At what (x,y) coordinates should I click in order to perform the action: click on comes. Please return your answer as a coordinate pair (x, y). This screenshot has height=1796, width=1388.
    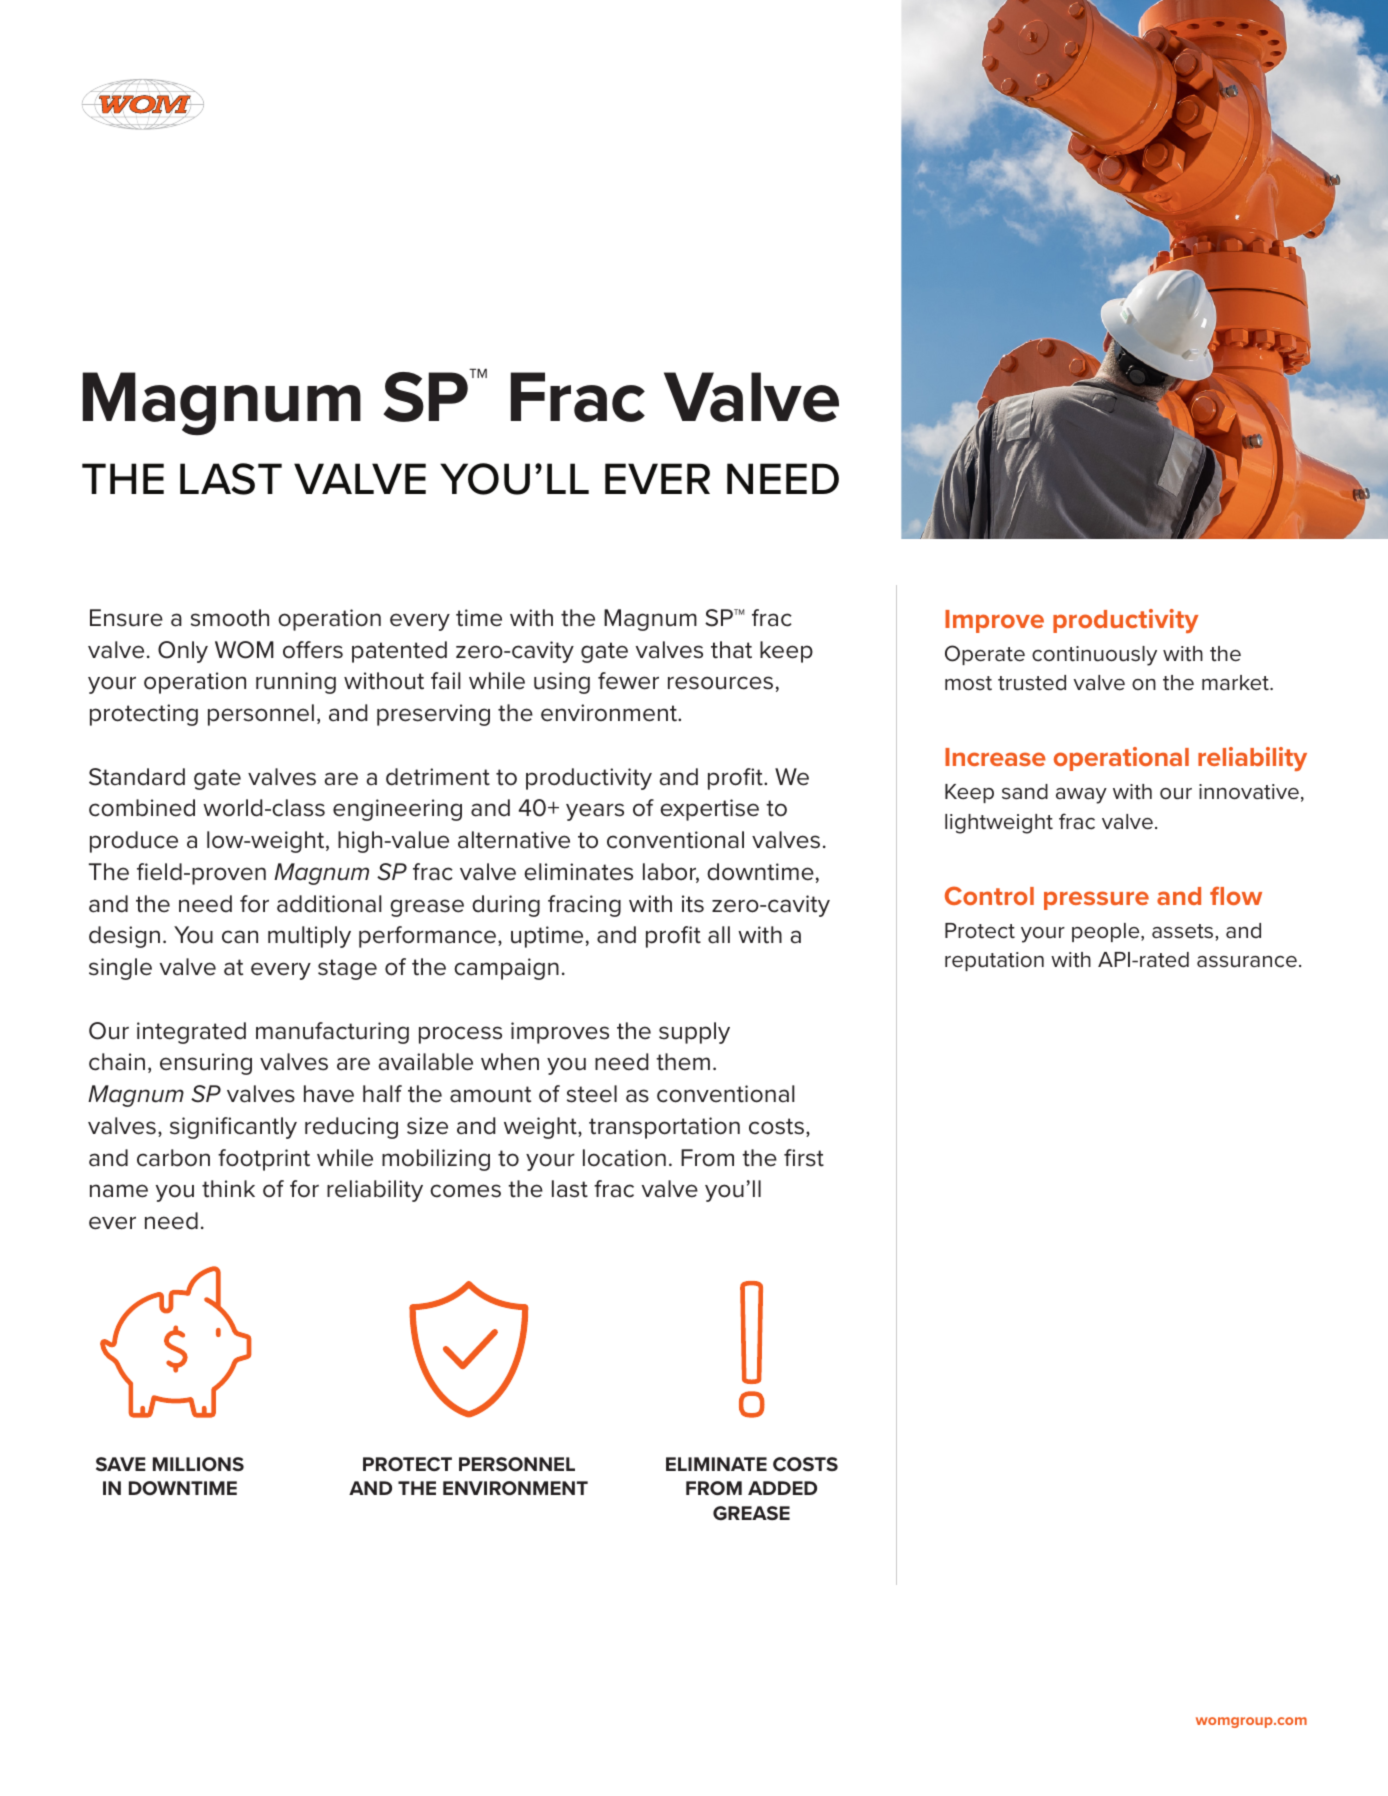
    Looking at the image, I should click on (465, 1191).
